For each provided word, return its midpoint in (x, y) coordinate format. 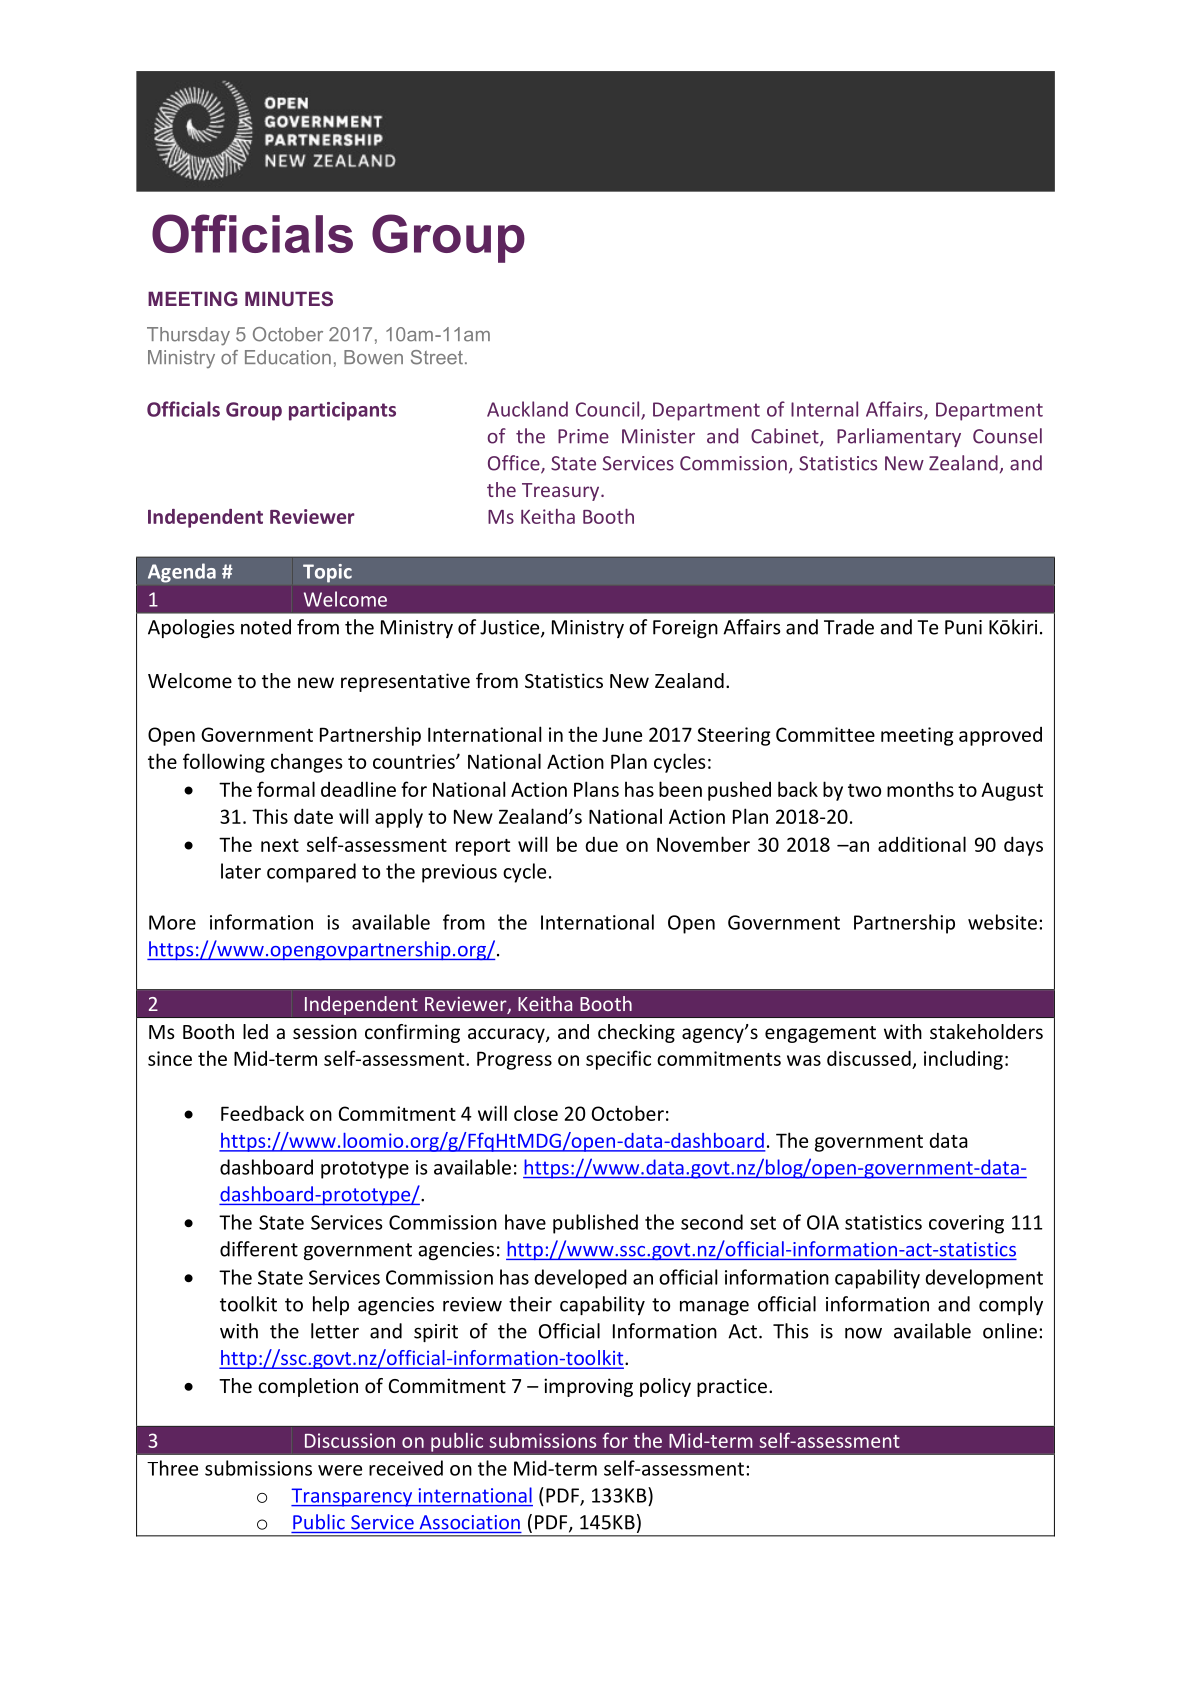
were (340, 1470)
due (601, 844)
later (241, 871)
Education (288, 357)
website (1002, 922)
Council (609, 410)
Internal (824, 409)
